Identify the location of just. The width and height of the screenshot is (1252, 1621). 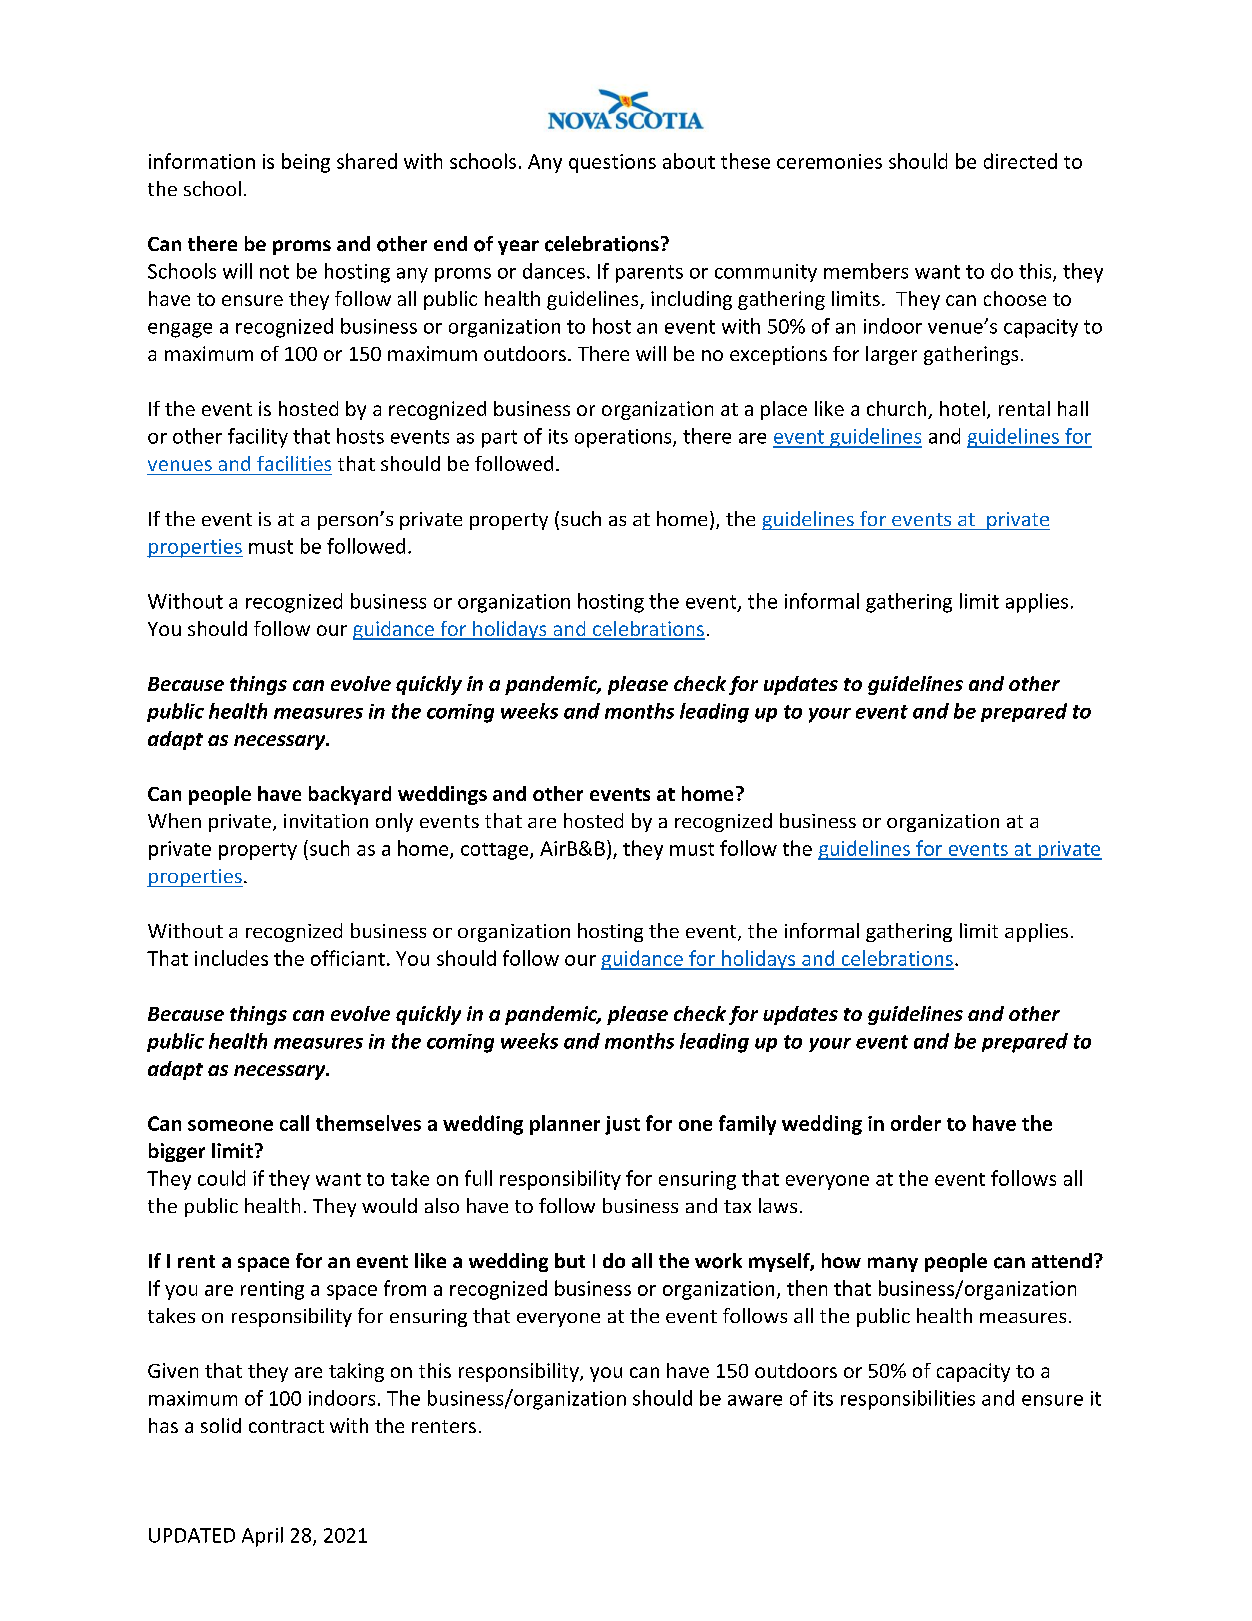
(622, 1125).
